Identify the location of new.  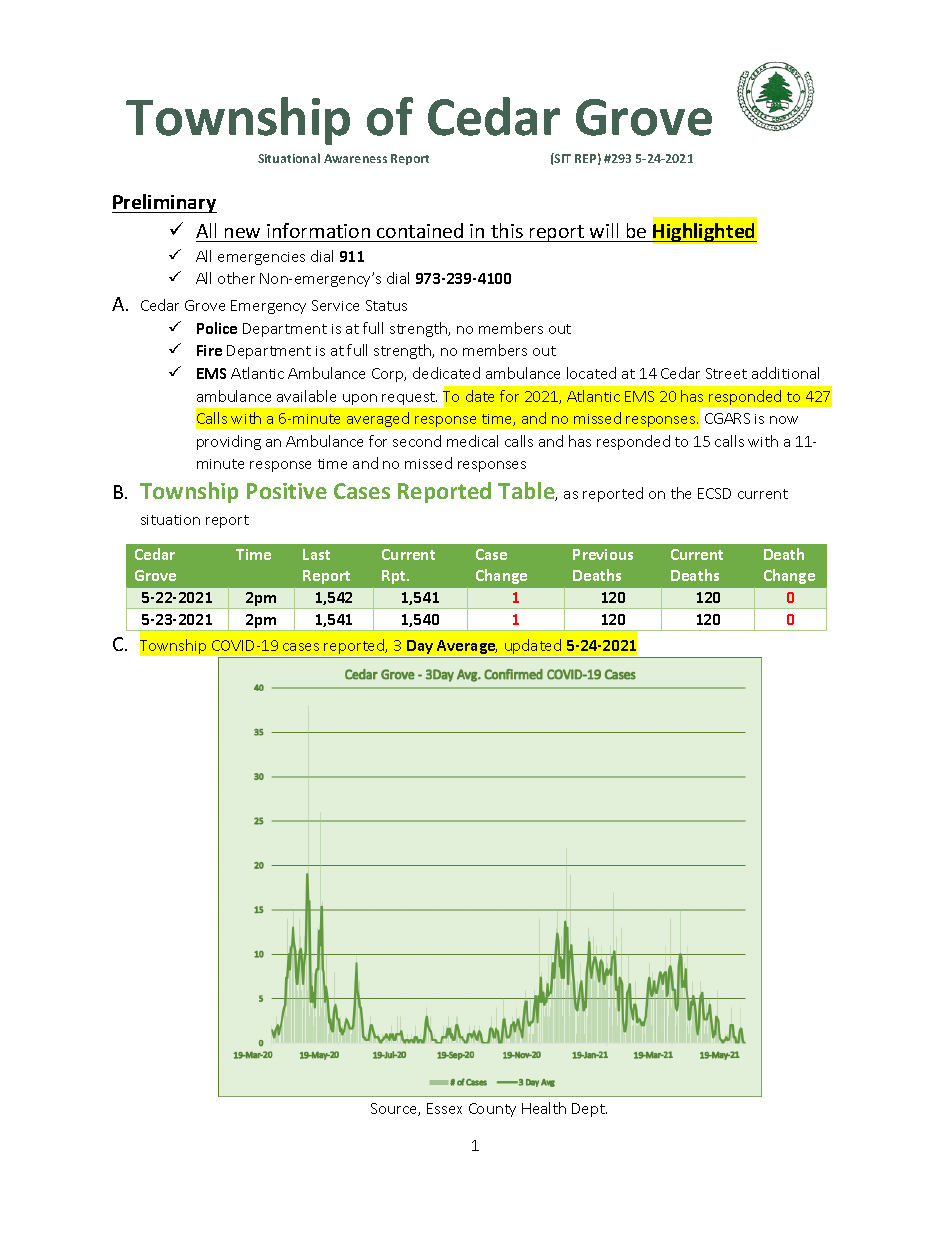
(242, 233).
